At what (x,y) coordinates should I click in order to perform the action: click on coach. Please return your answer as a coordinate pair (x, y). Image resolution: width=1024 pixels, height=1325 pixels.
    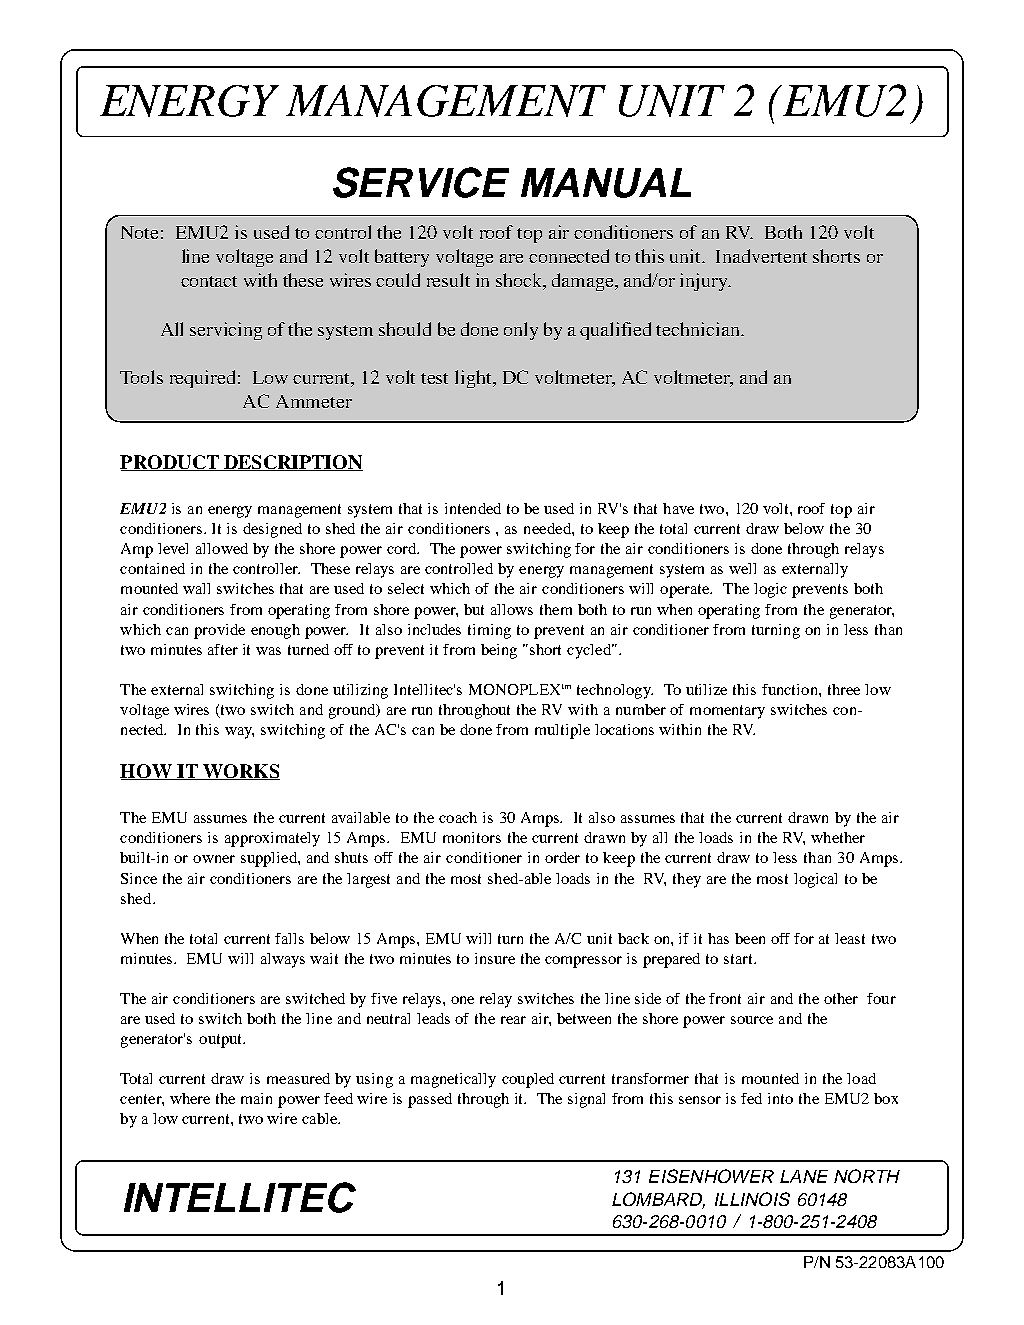
    Looking at the image, I should click on (458, 817).
